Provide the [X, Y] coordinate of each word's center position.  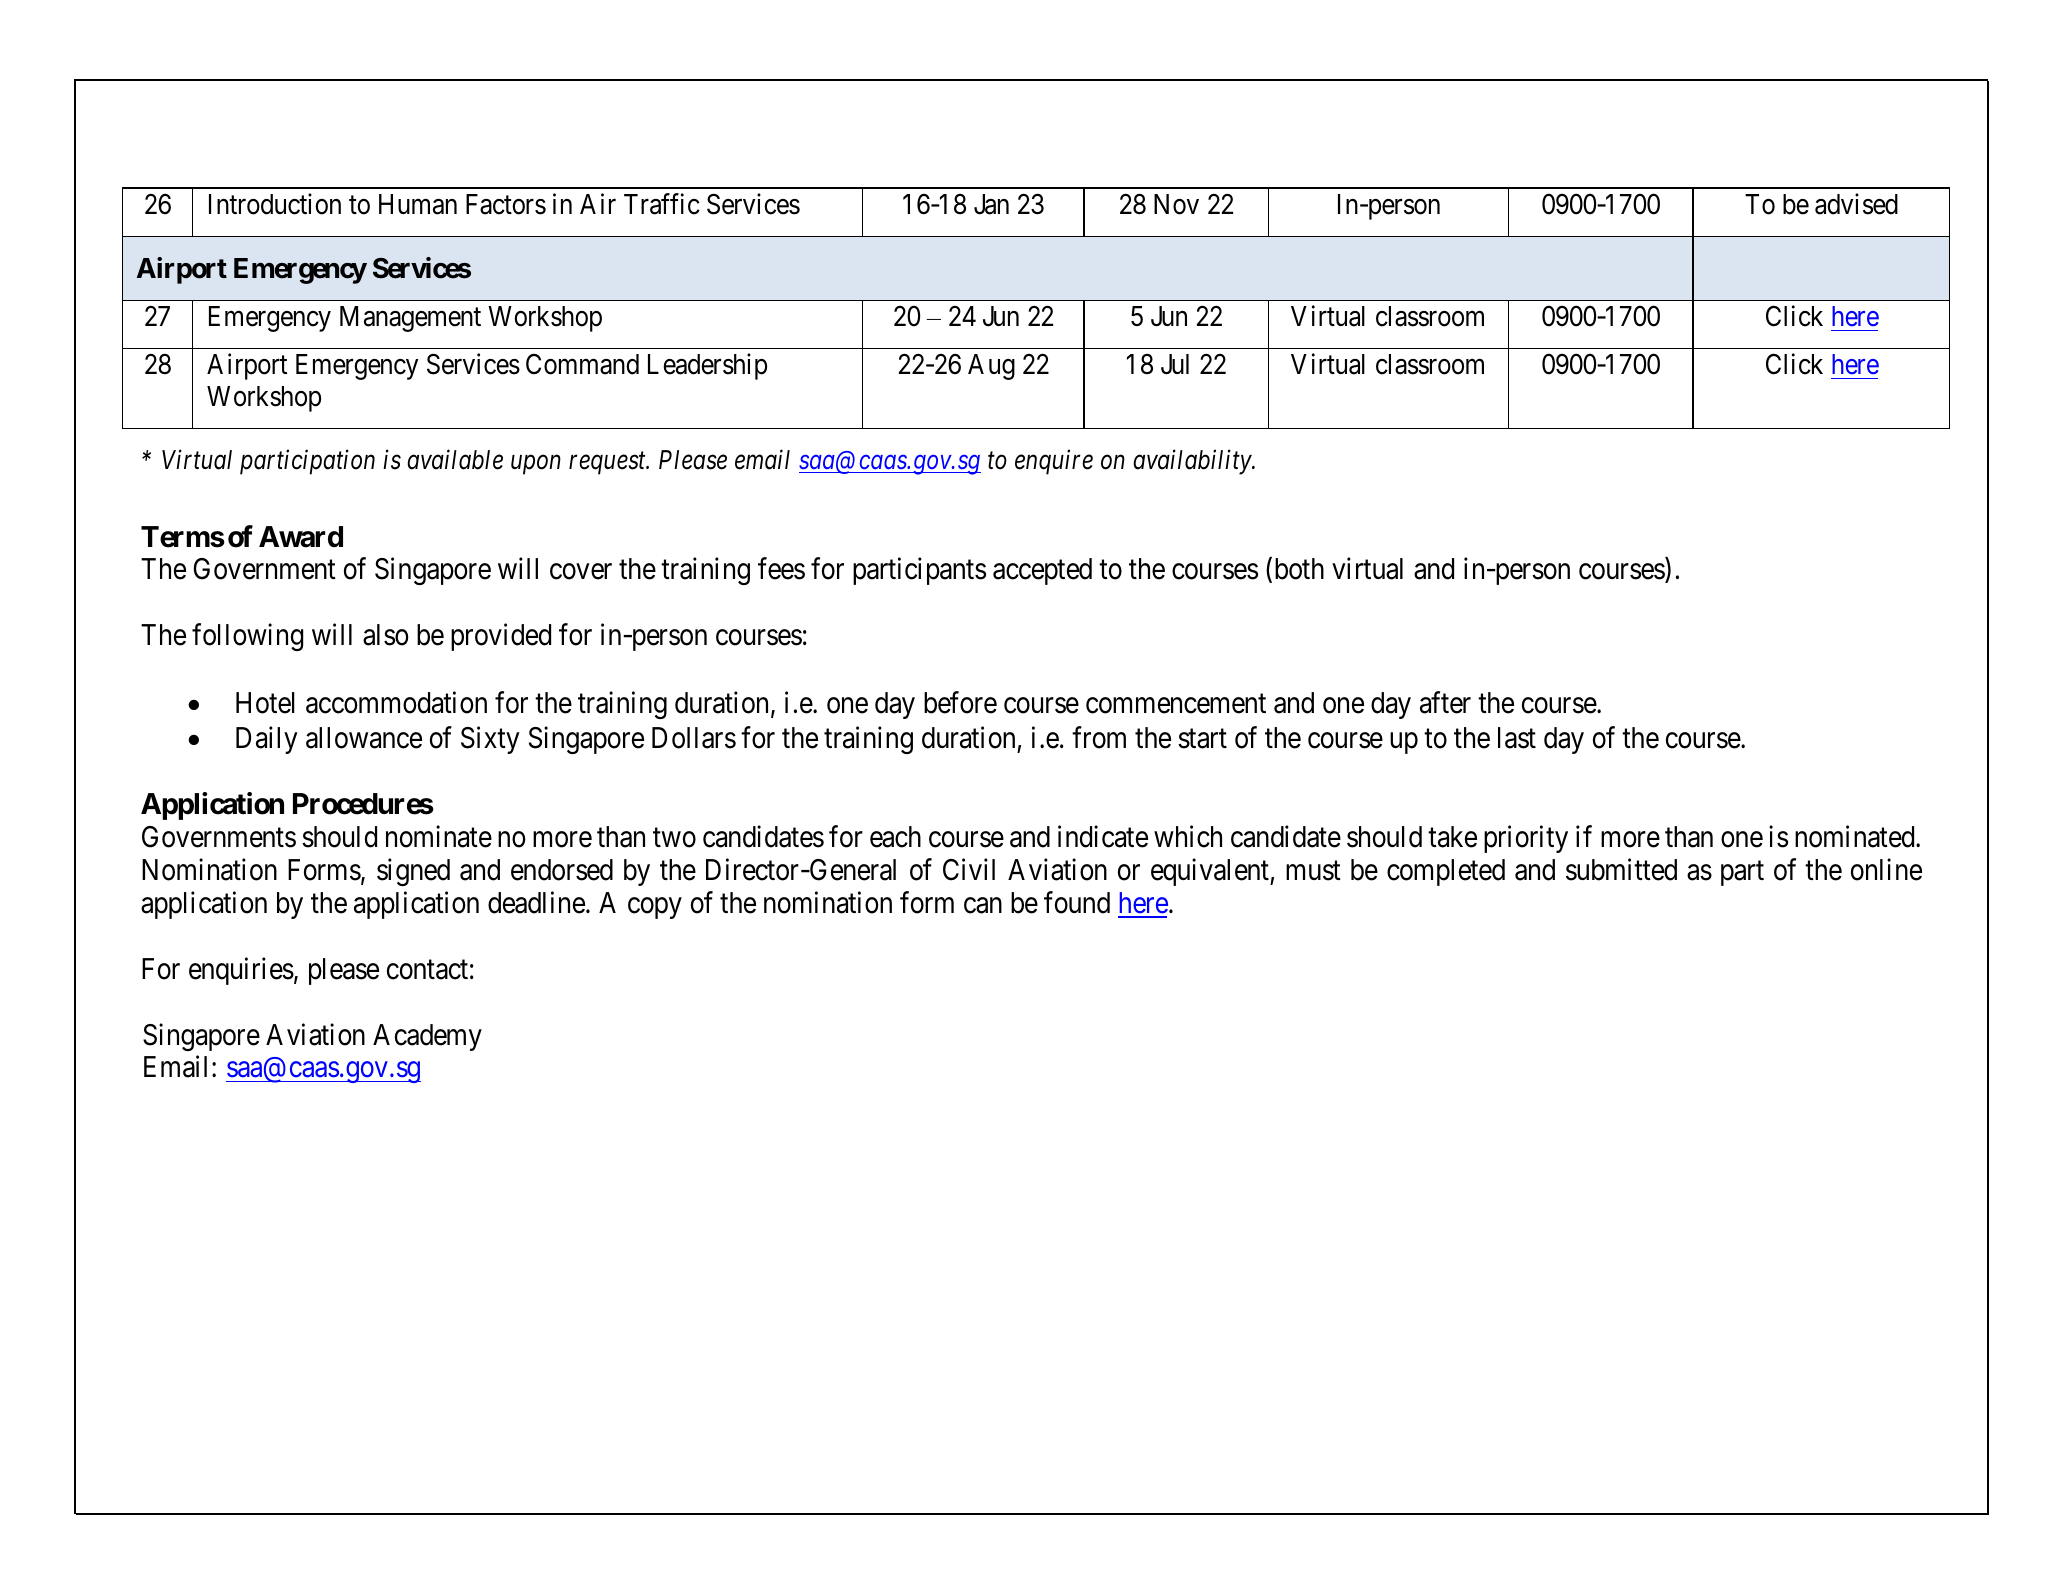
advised [1856, 204]
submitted [1621, 869]
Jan [991, 204]
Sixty [490, 740]
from [1099, 738]
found [1077, 902]
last [1517, 738]
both [1297, 570]
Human [418, 204]
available [455, 459]
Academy [427, 1037]
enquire [1054, 462]
